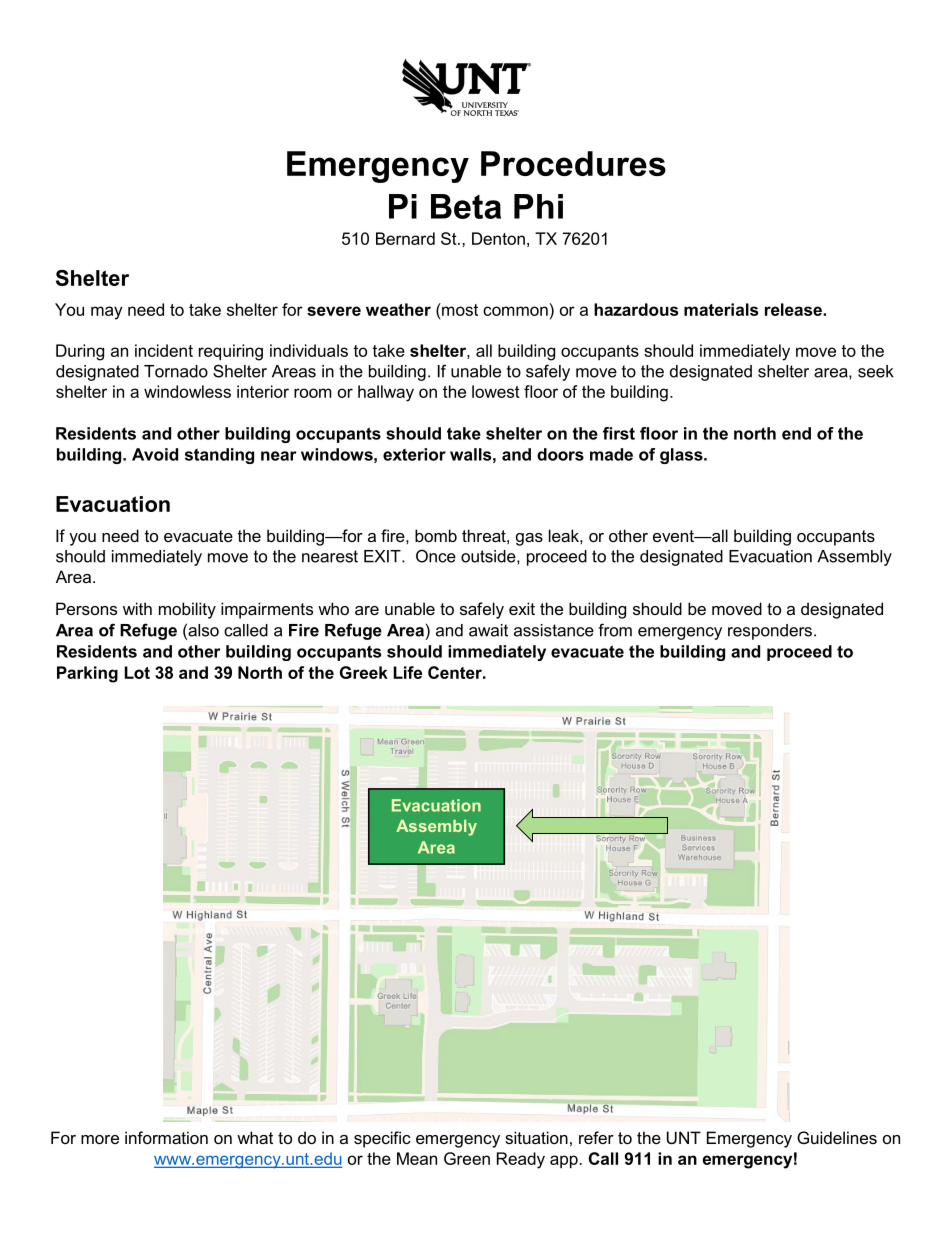 This screenshot has width=952, height=1233. Describe the element at coordinates (408, 672) in the screenshot. I see `Life` at that location.
